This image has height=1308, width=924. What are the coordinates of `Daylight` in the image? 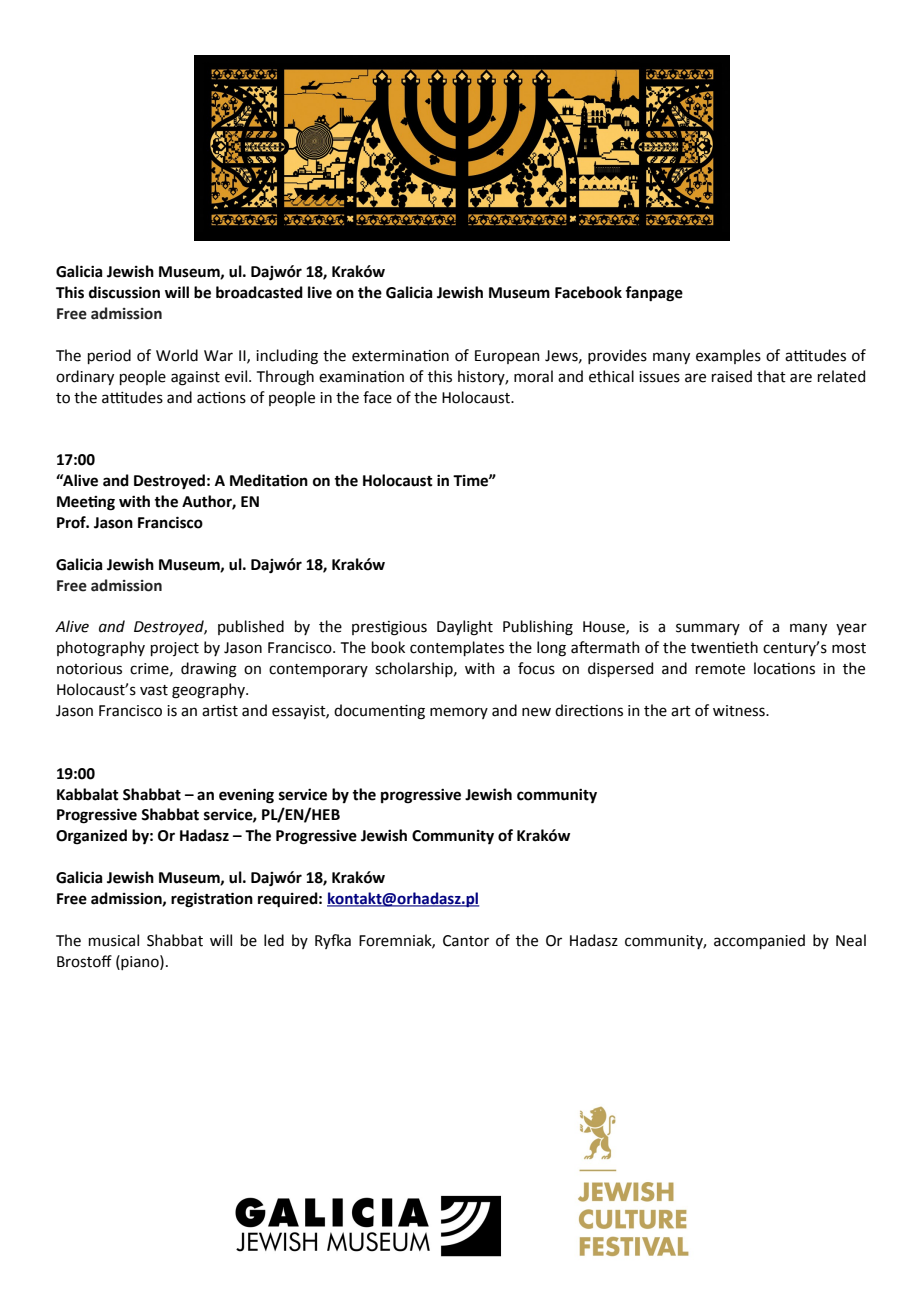 It's located at (465, 628).
